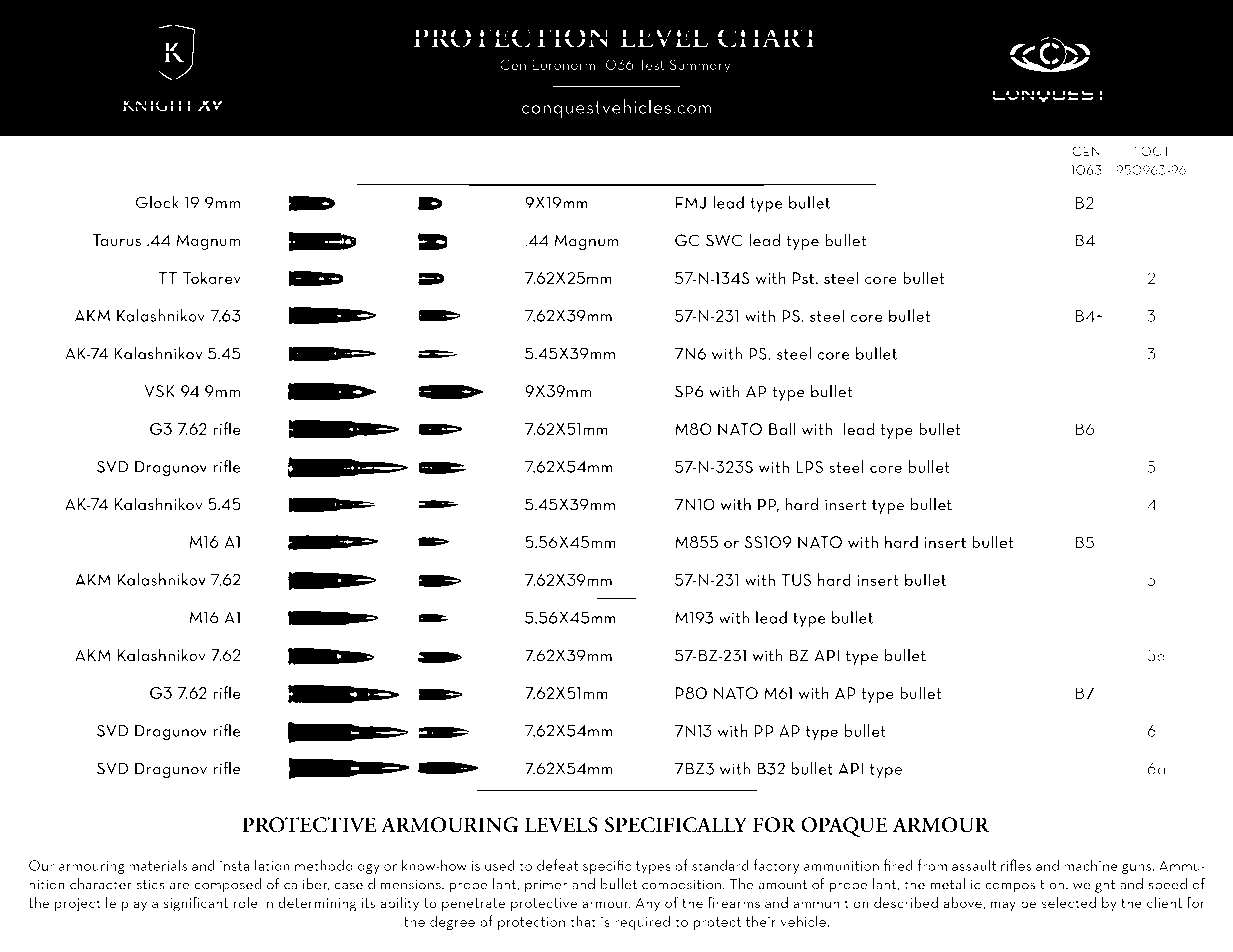 The image size is (1233, 952). What do you see at coordinates (561, 825) in the page?
I see `LEVELS` at bounding box center [561, 825].
